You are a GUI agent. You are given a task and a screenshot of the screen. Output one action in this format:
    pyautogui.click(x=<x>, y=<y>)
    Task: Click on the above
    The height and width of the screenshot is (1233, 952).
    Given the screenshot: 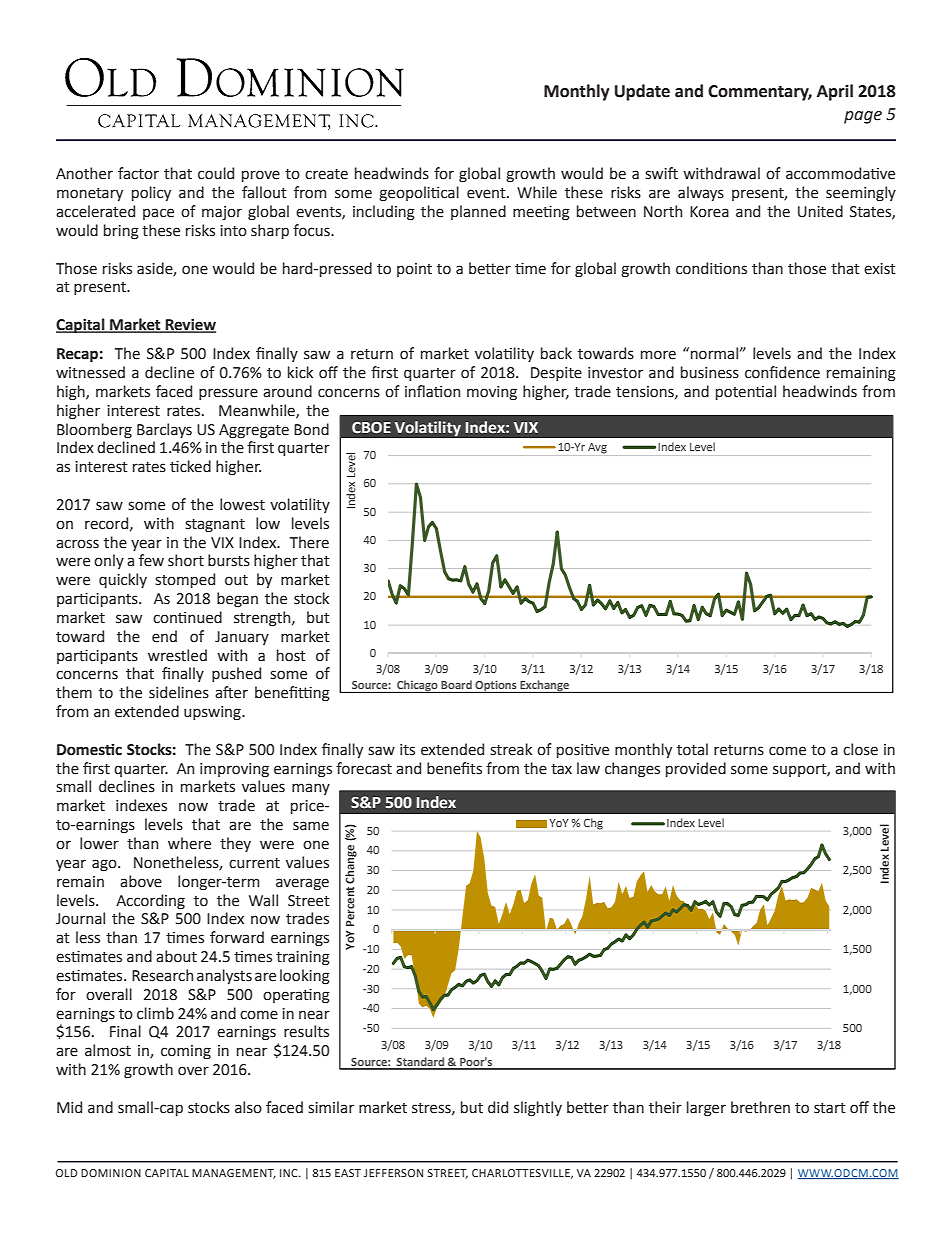 What is the action you would take?
    pyautogui.click(x=141, y=881)
